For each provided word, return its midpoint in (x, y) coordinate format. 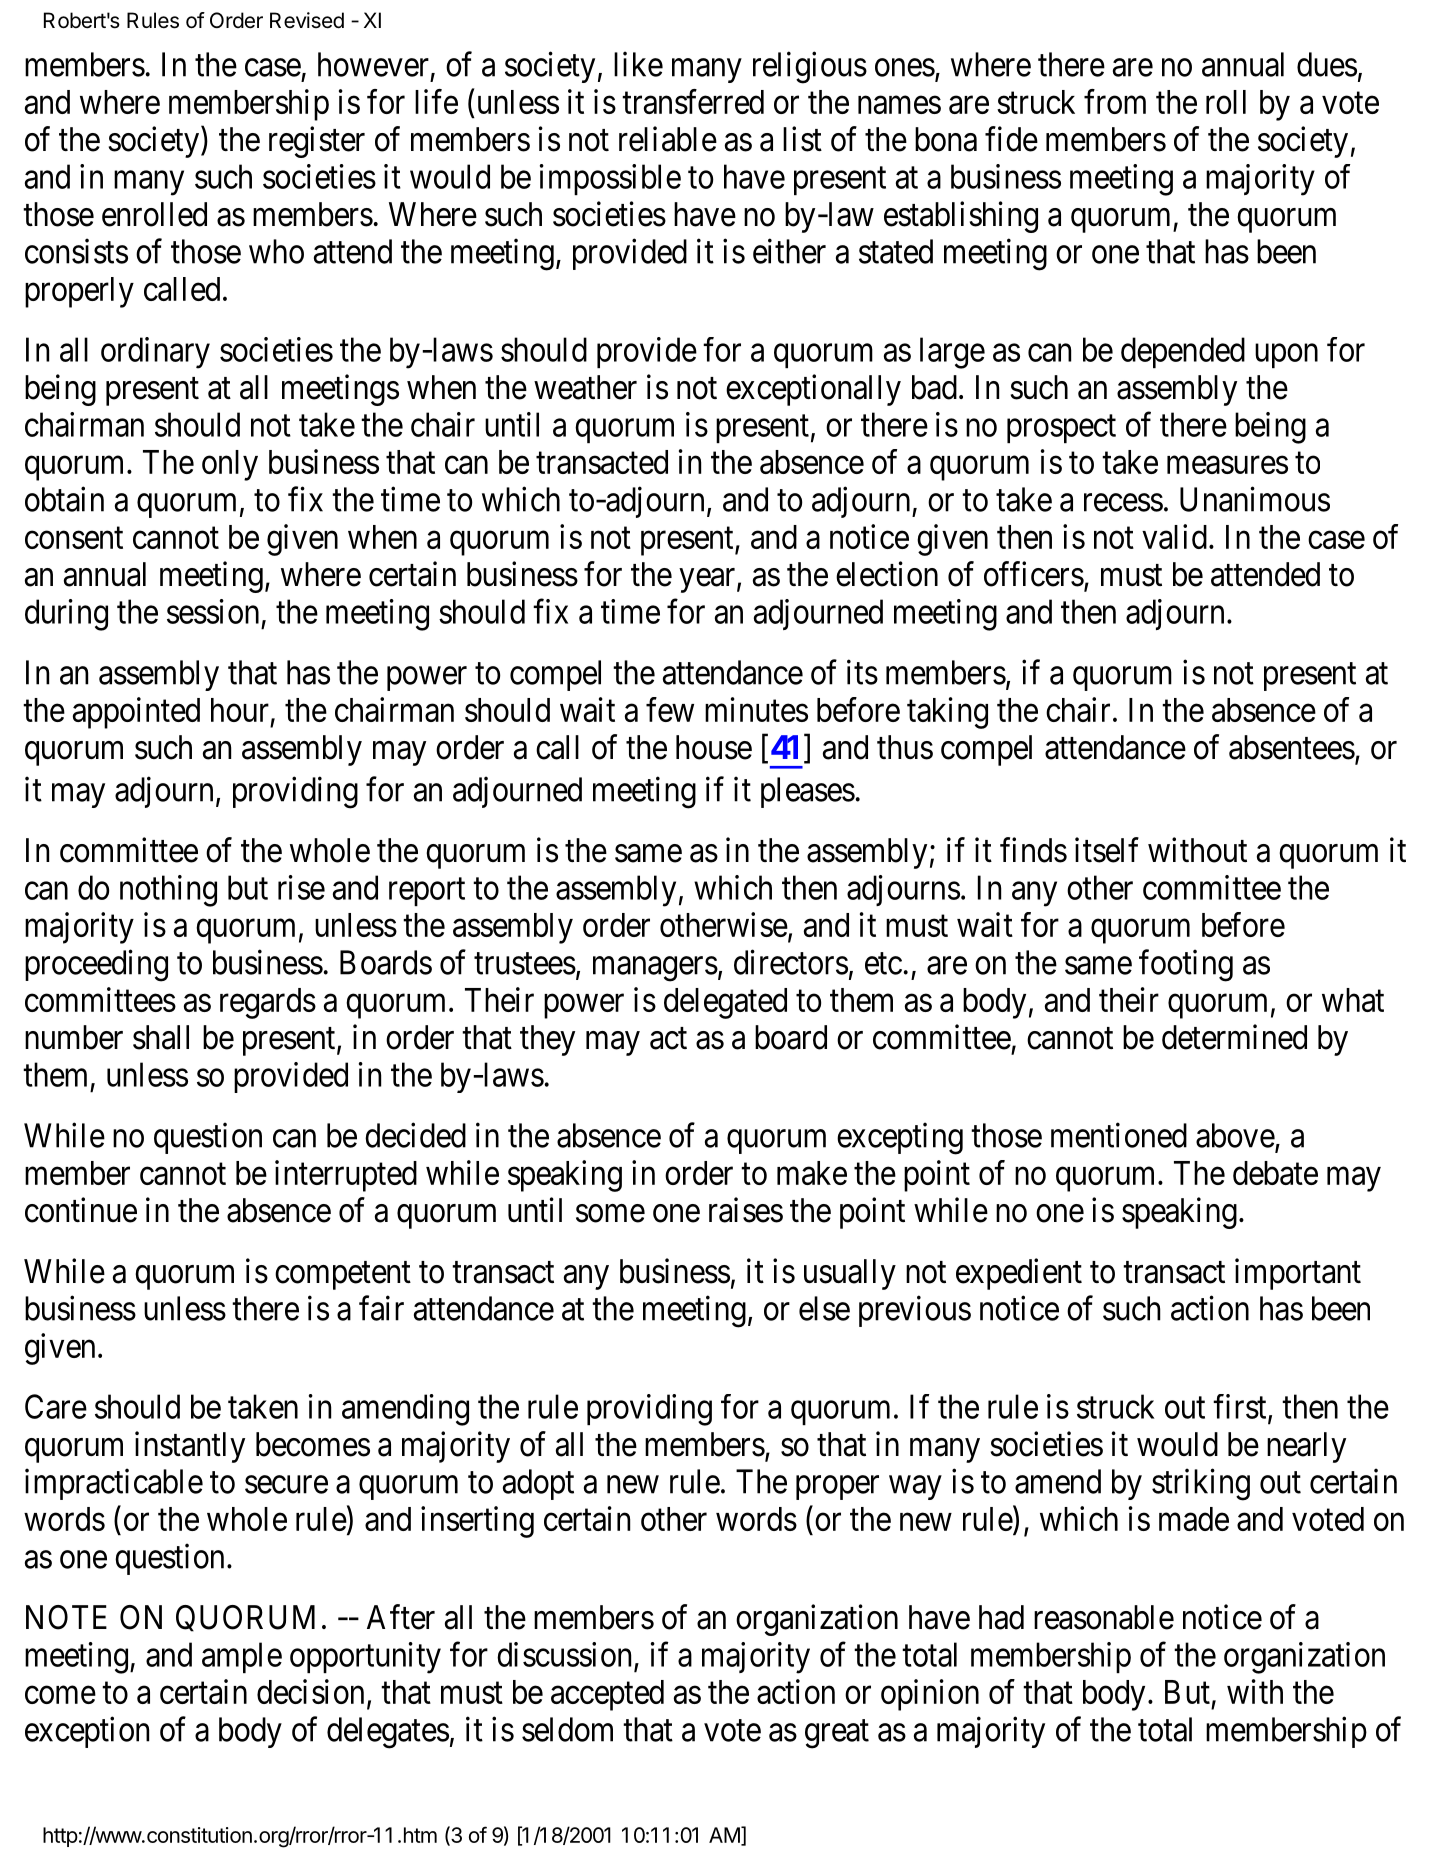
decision (310, 1691)
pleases (808, 792)
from (1115, 101)
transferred (693, 101)
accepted (607, 1695)
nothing (168, 891)
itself (1107, 850)
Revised (307, 20)
